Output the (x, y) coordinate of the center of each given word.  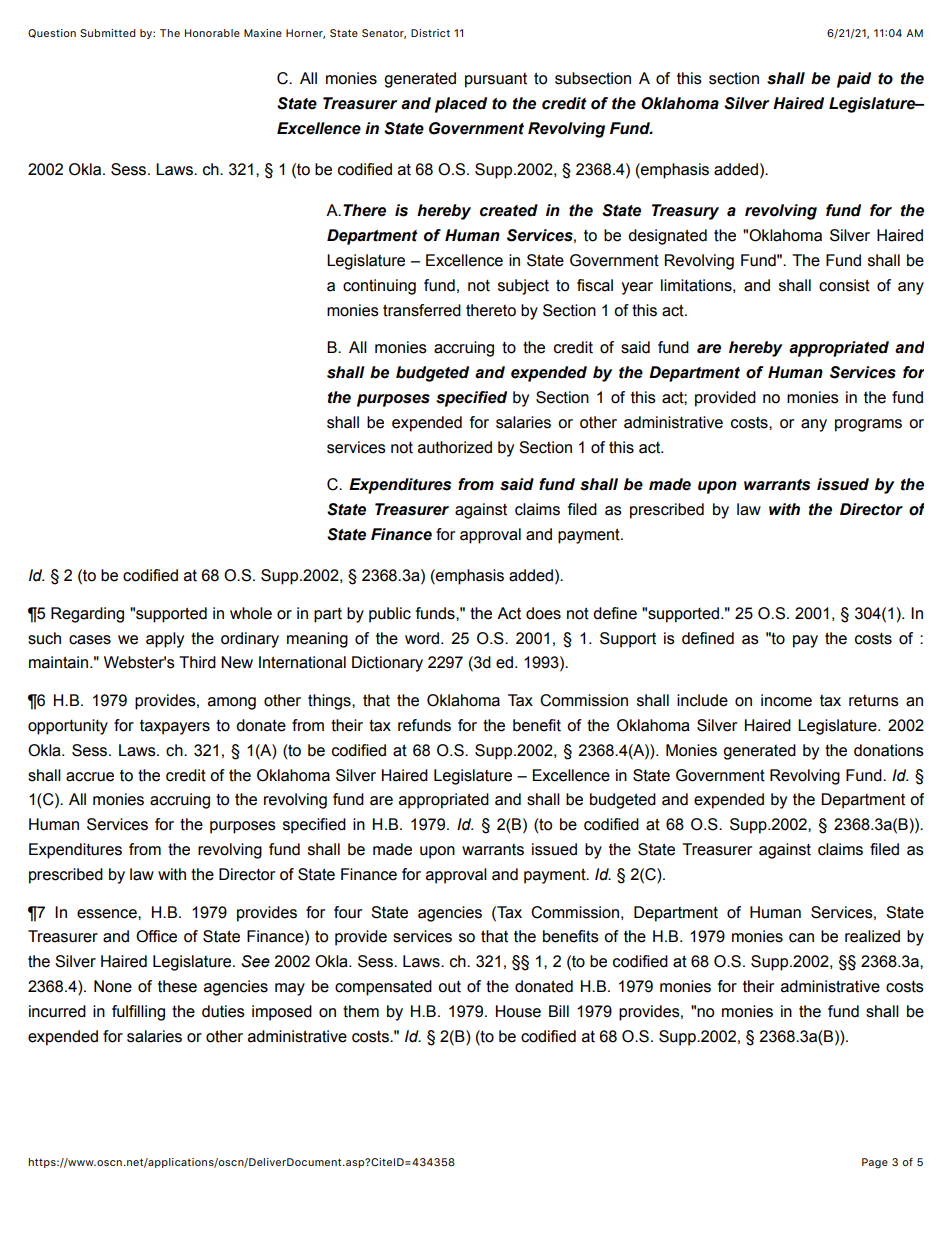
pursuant (496, 80)
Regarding (87, 615)
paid (854, 80)
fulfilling (138, 1013)
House (518, 1011)
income (786, 700)
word (423, 638)
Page (875, 1163)
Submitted (108, 33)
